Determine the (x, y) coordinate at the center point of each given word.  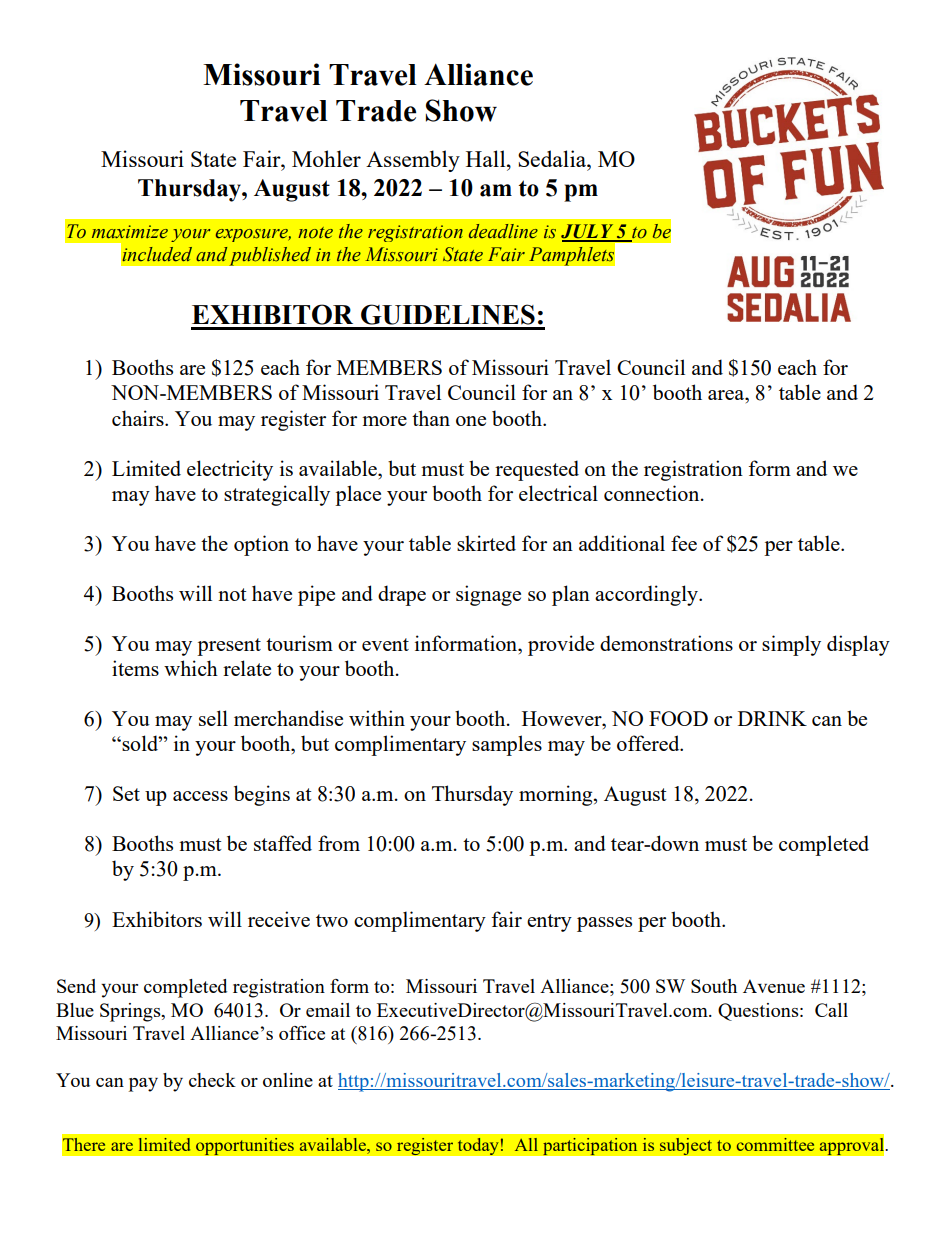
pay (143, 1085)
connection (653, 493)
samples (507, 745)
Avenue (774, 986)
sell (213, 718)
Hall (487, 158)
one (471, 421)
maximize (130, 232)
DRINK (772, 718)
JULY (588, 232)
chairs (139, 418)
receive (279, 919)
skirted (486, 543)
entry (549, 923)
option (261, 545)
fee (684, 543)
